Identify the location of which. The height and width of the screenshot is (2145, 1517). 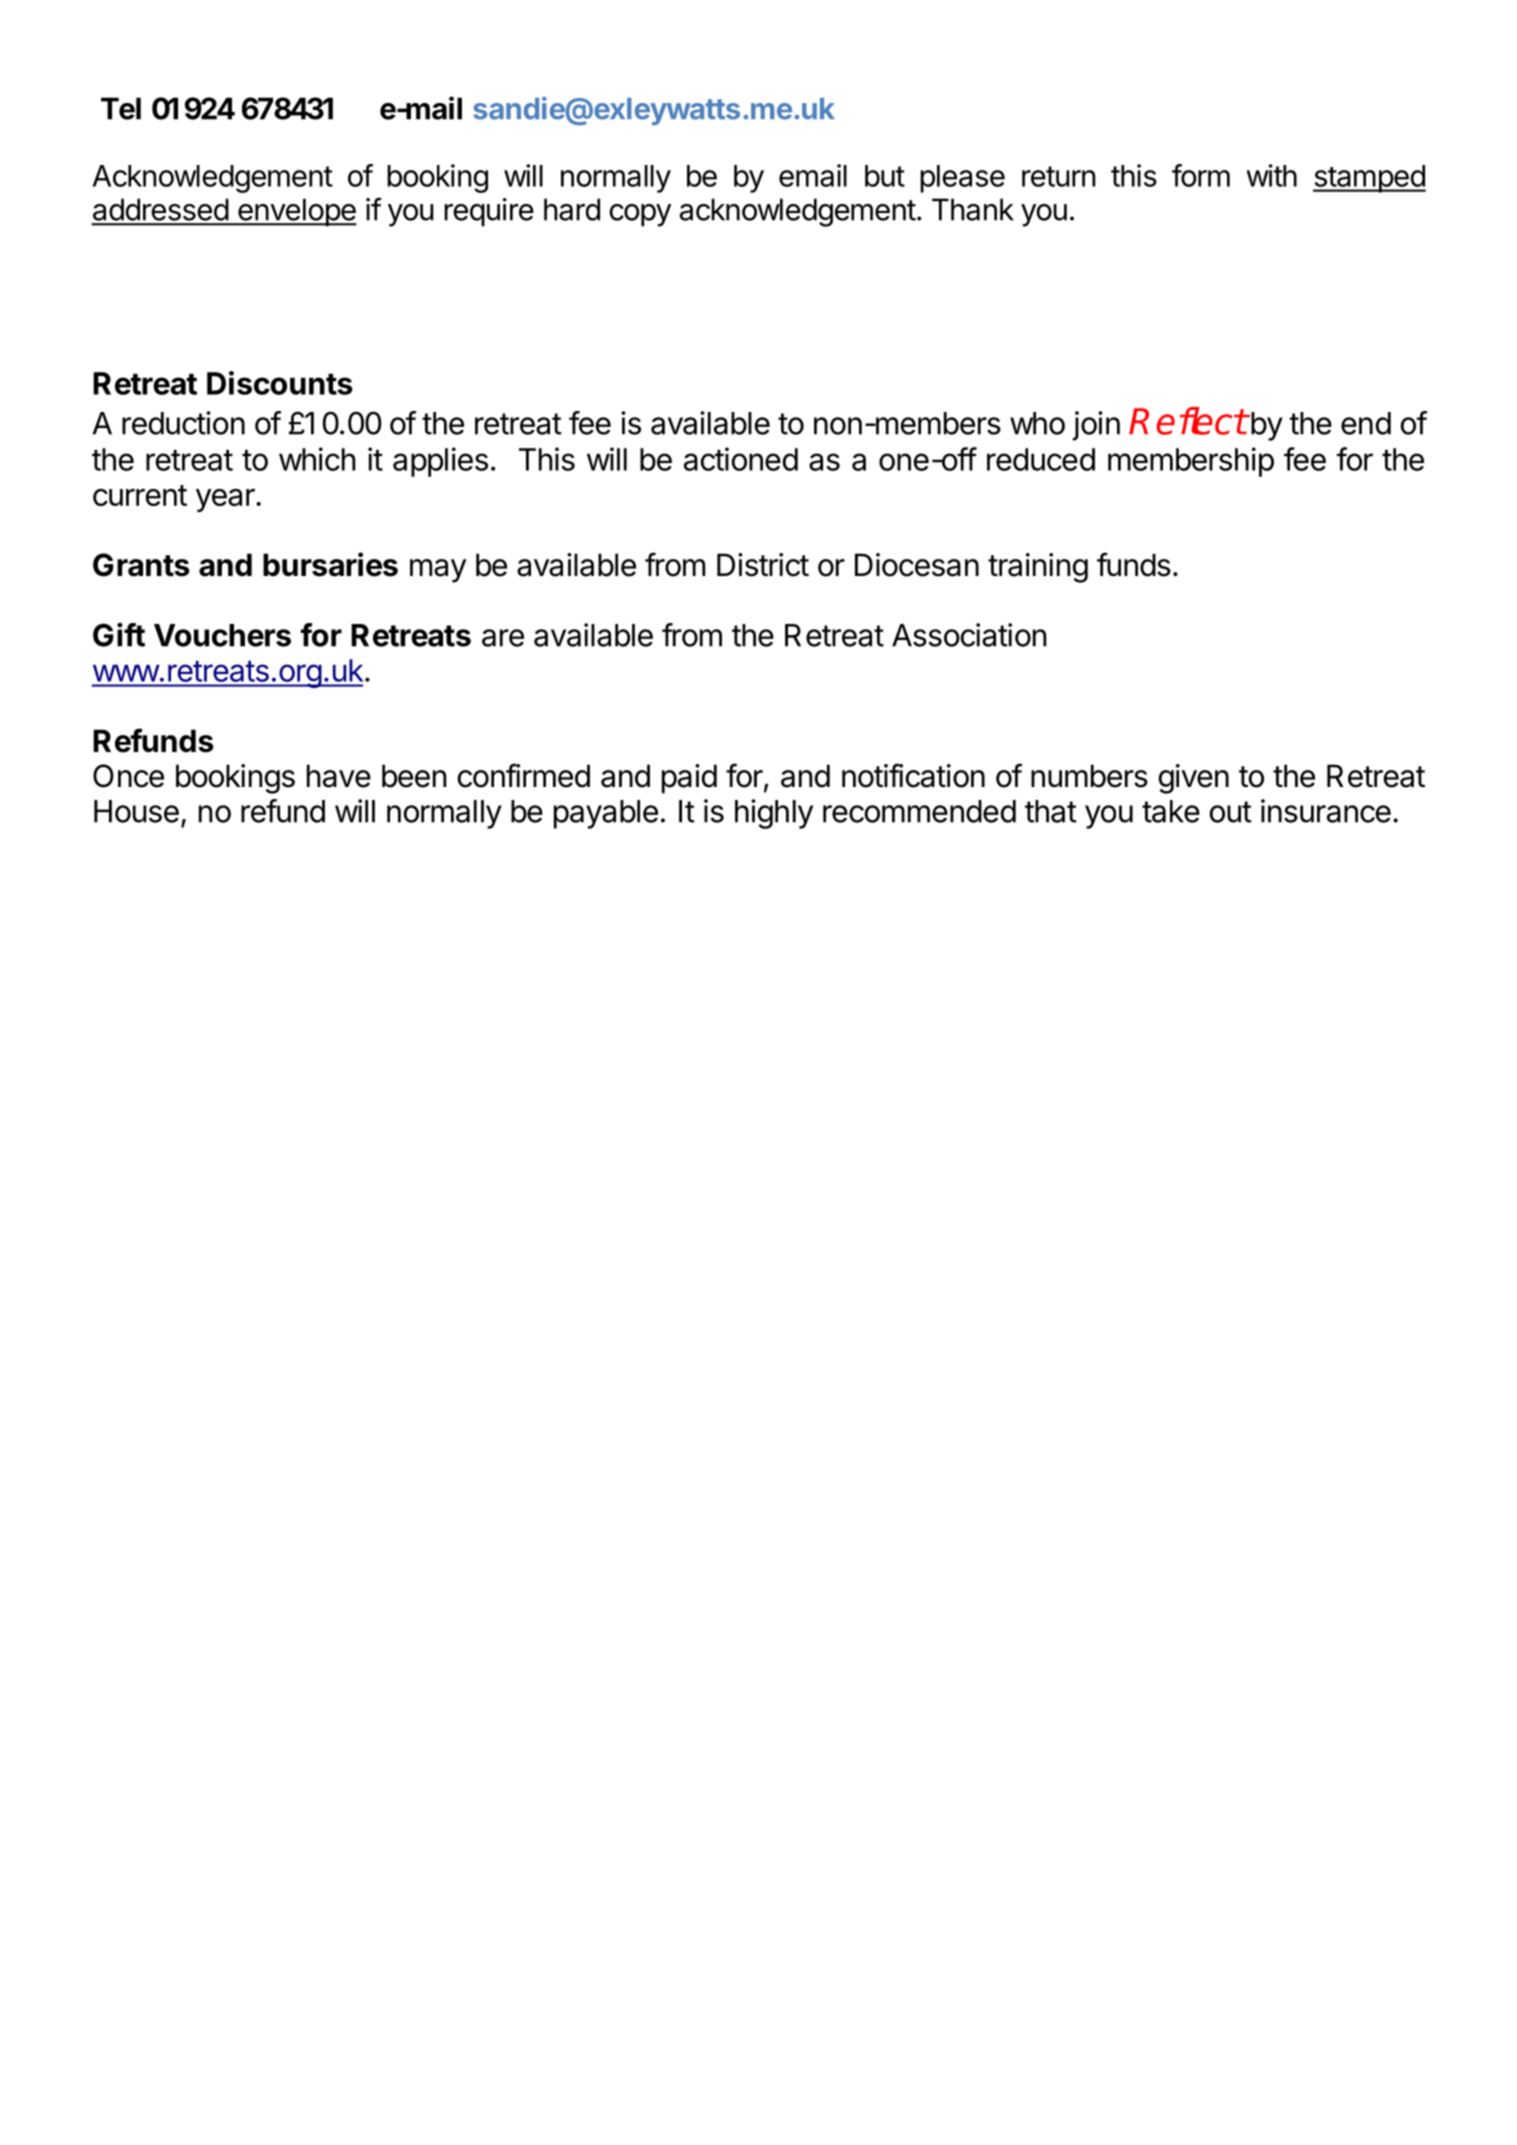
(317, 459).
